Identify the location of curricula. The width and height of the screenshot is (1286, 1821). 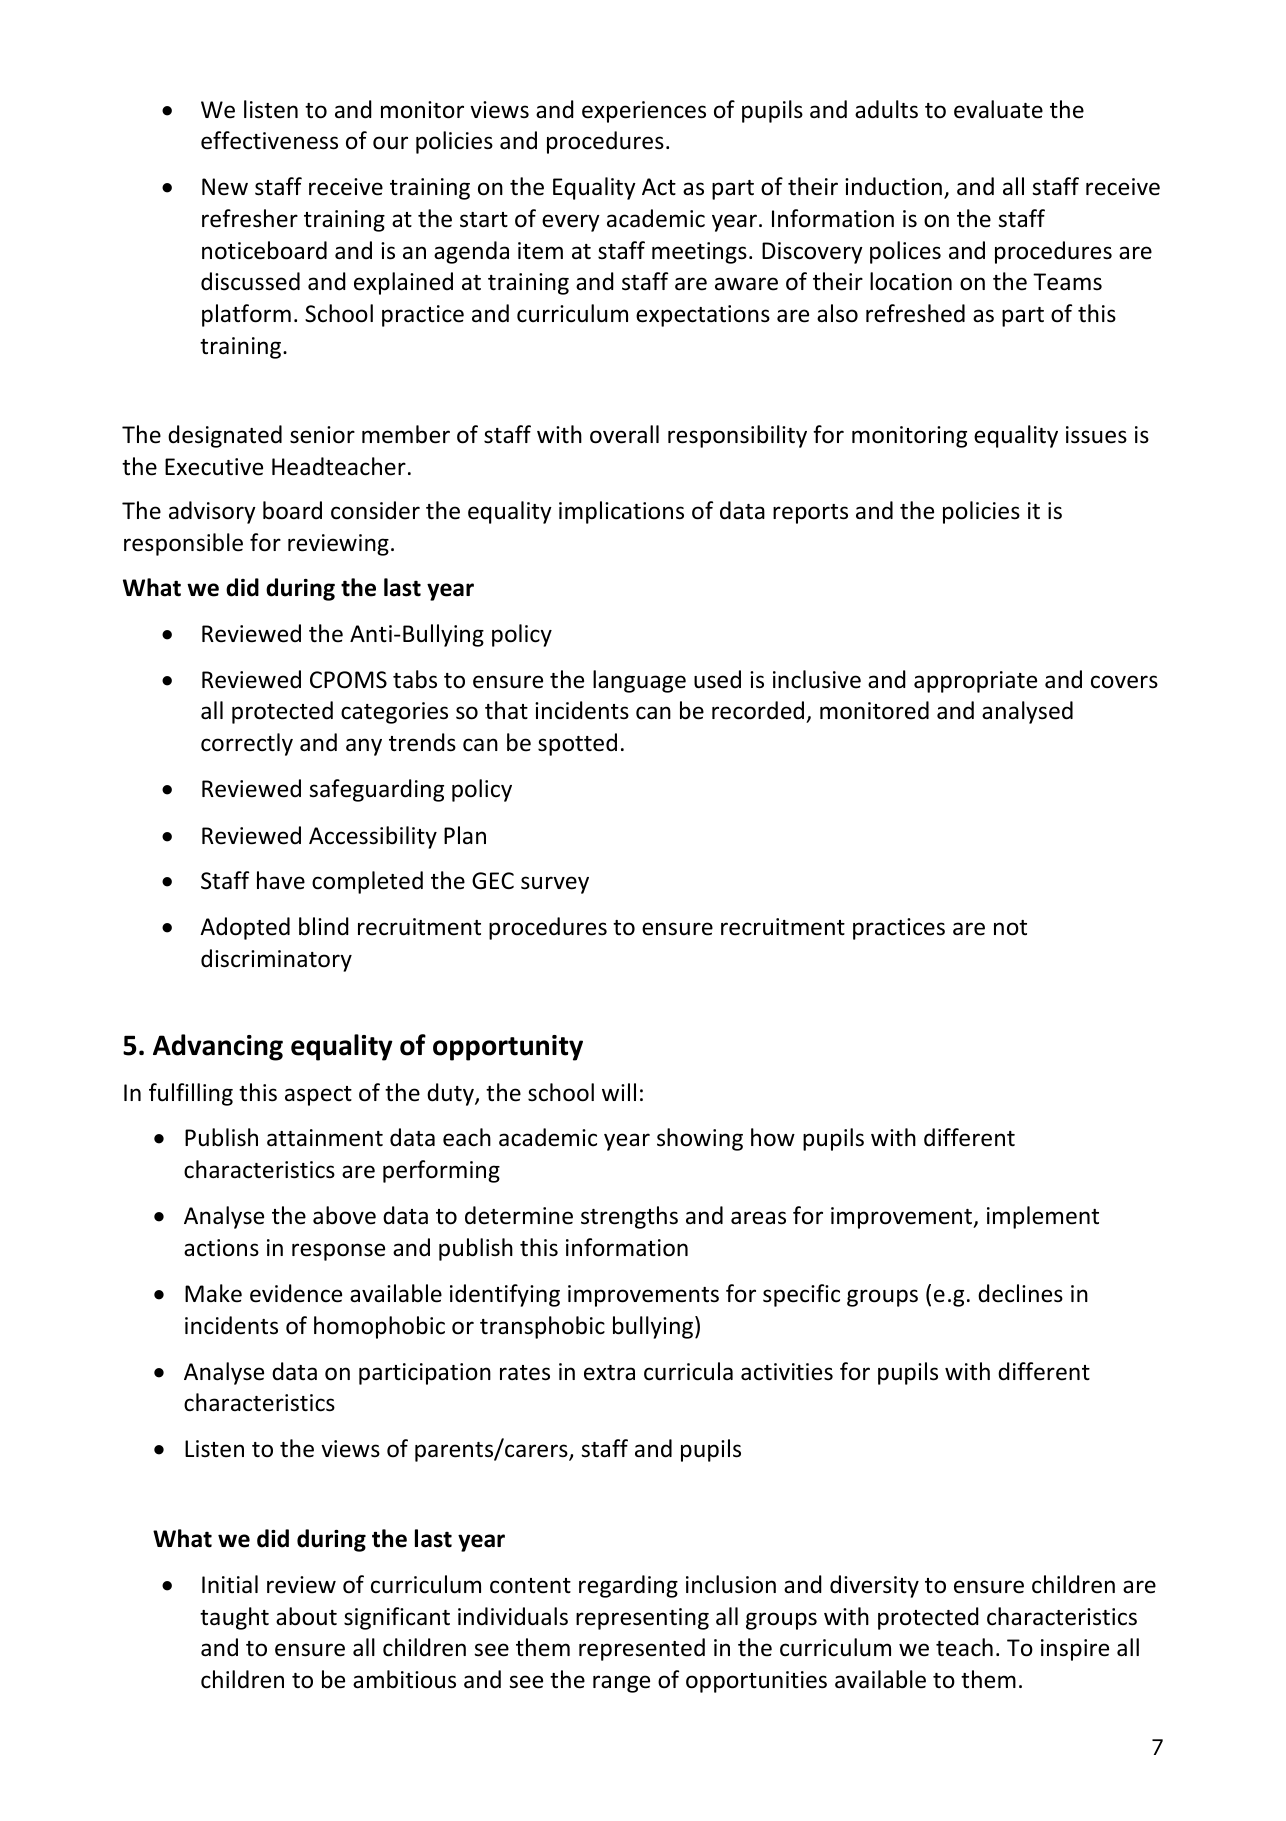
(688, 1371).
